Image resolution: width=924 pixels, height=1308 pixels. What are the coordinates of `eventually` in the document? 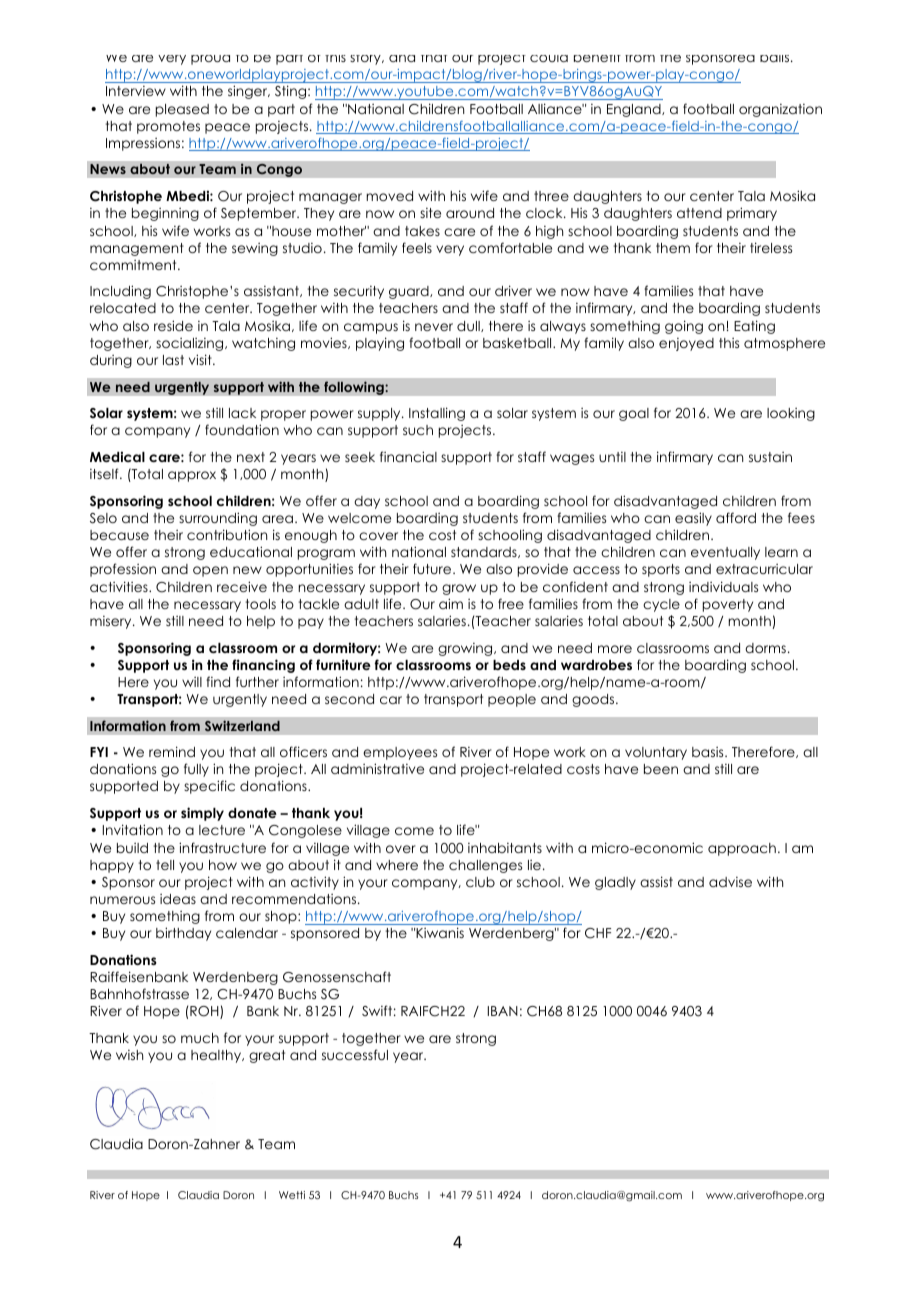 It's located at (725, 553).
